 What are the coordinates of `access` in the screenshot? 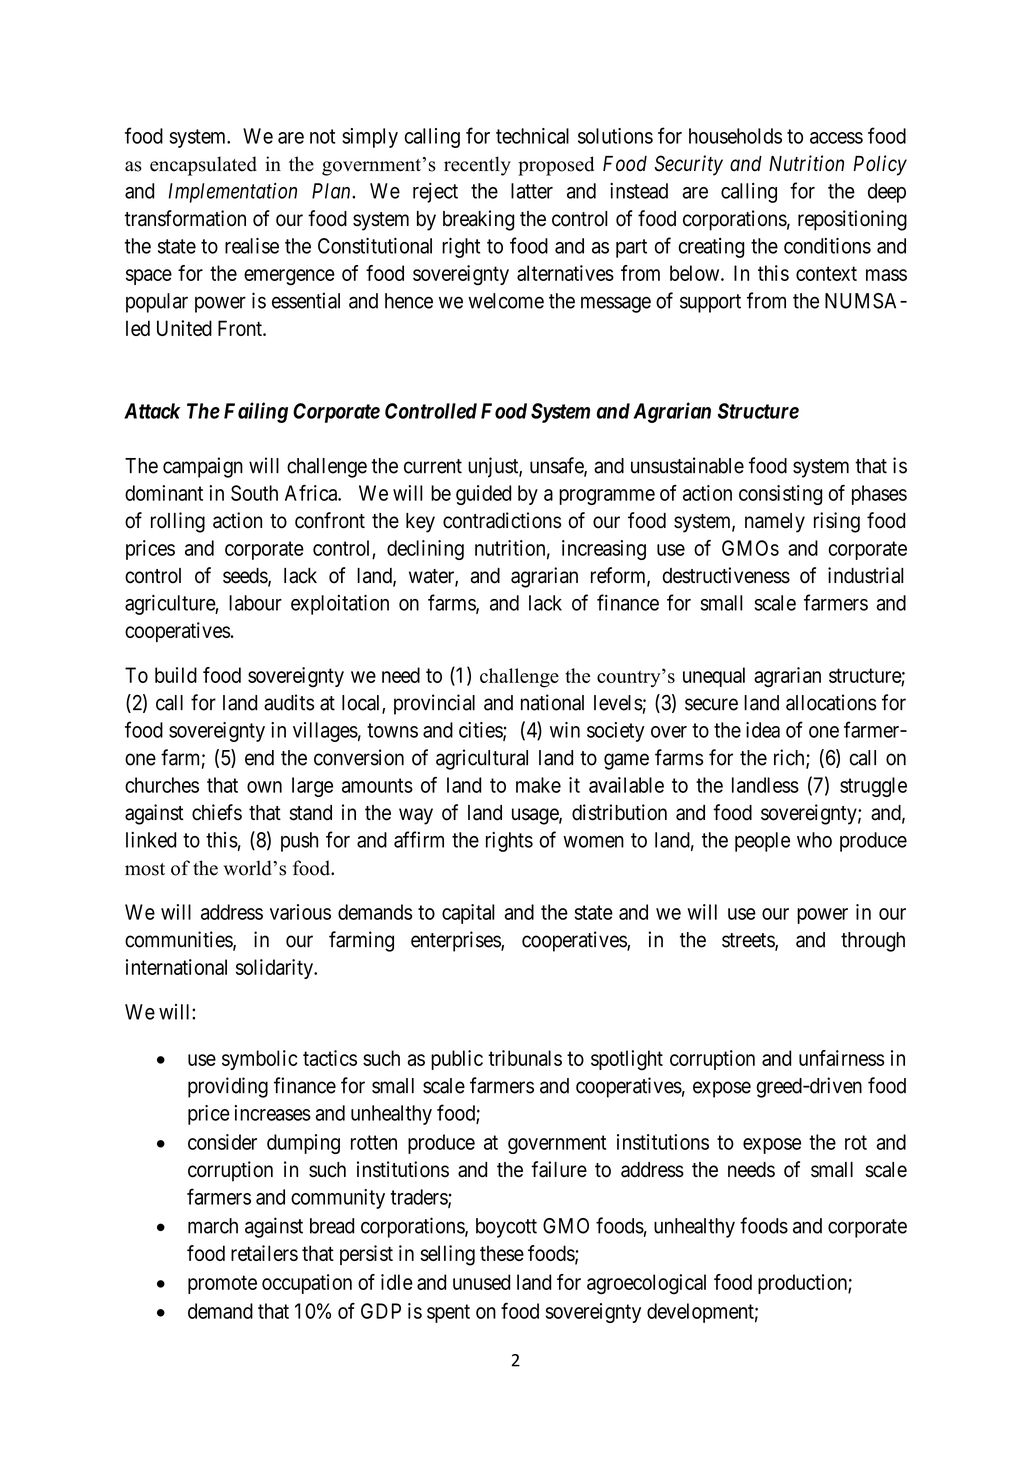 It's located at (836, 138).
